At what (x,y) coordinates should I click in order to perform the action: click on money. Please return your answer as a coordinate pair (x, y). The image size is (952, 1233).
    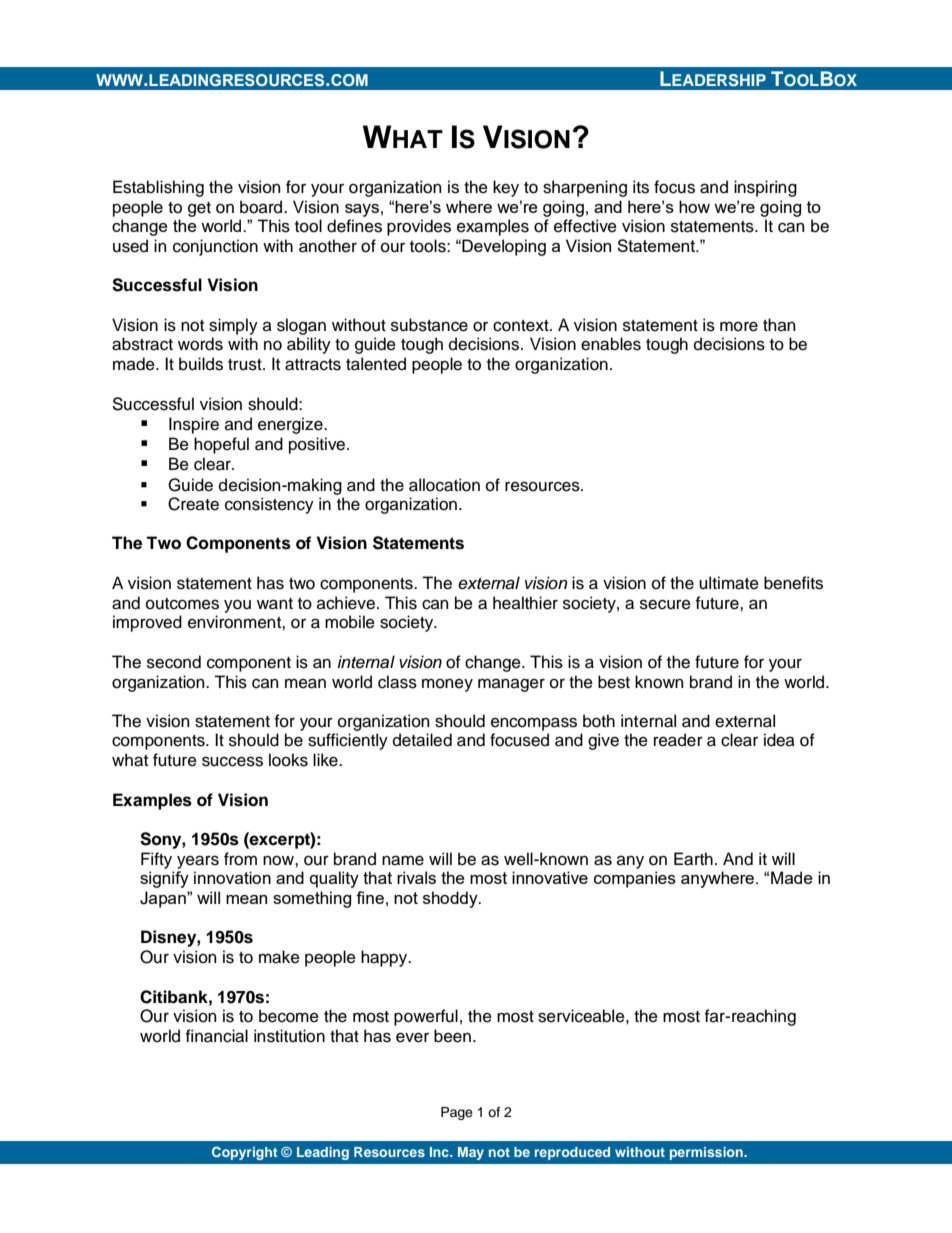
    Looking at the image, I should click on (447, 685).
